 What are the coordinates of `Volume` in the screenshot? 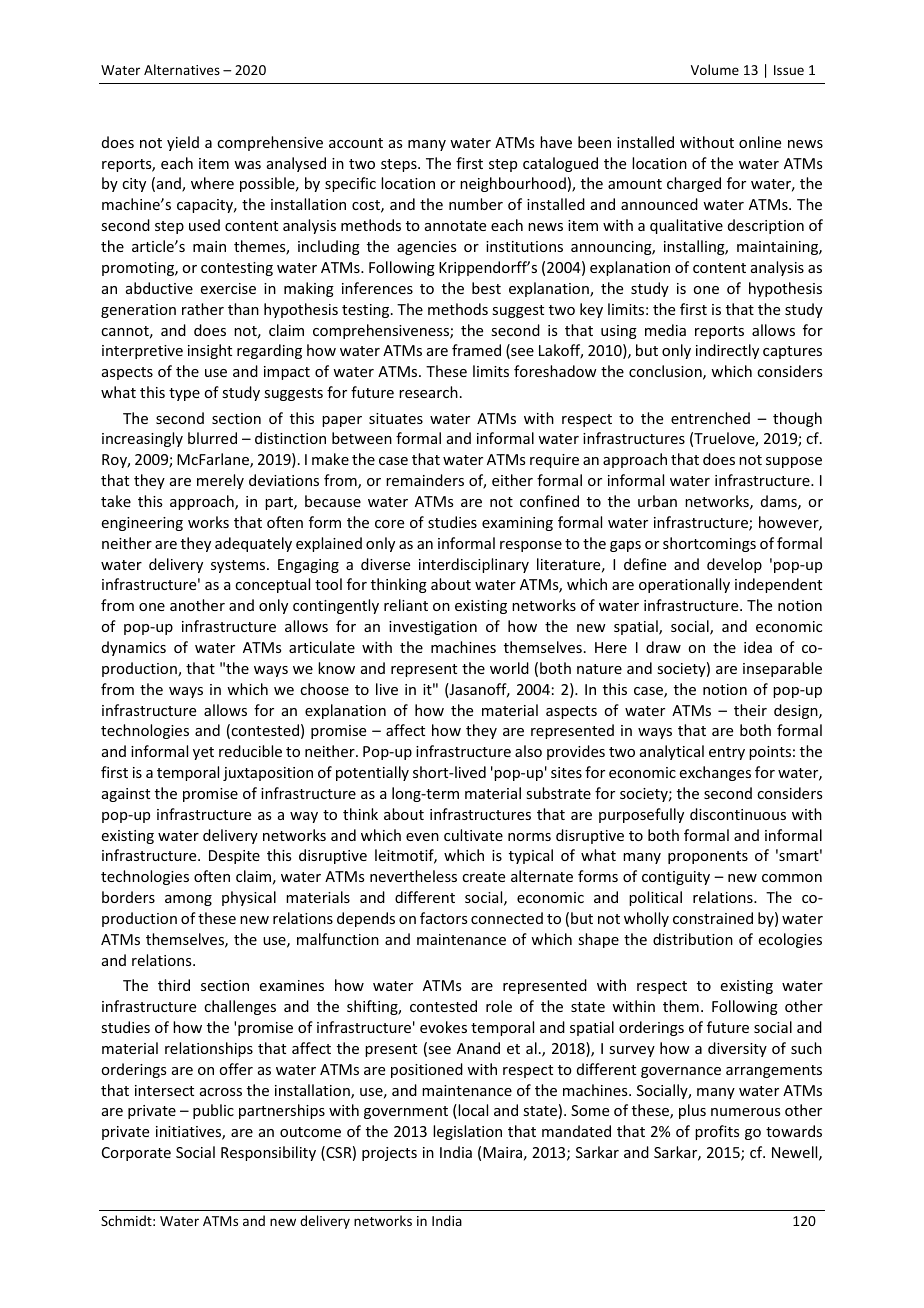 It's located at (715, 69).
